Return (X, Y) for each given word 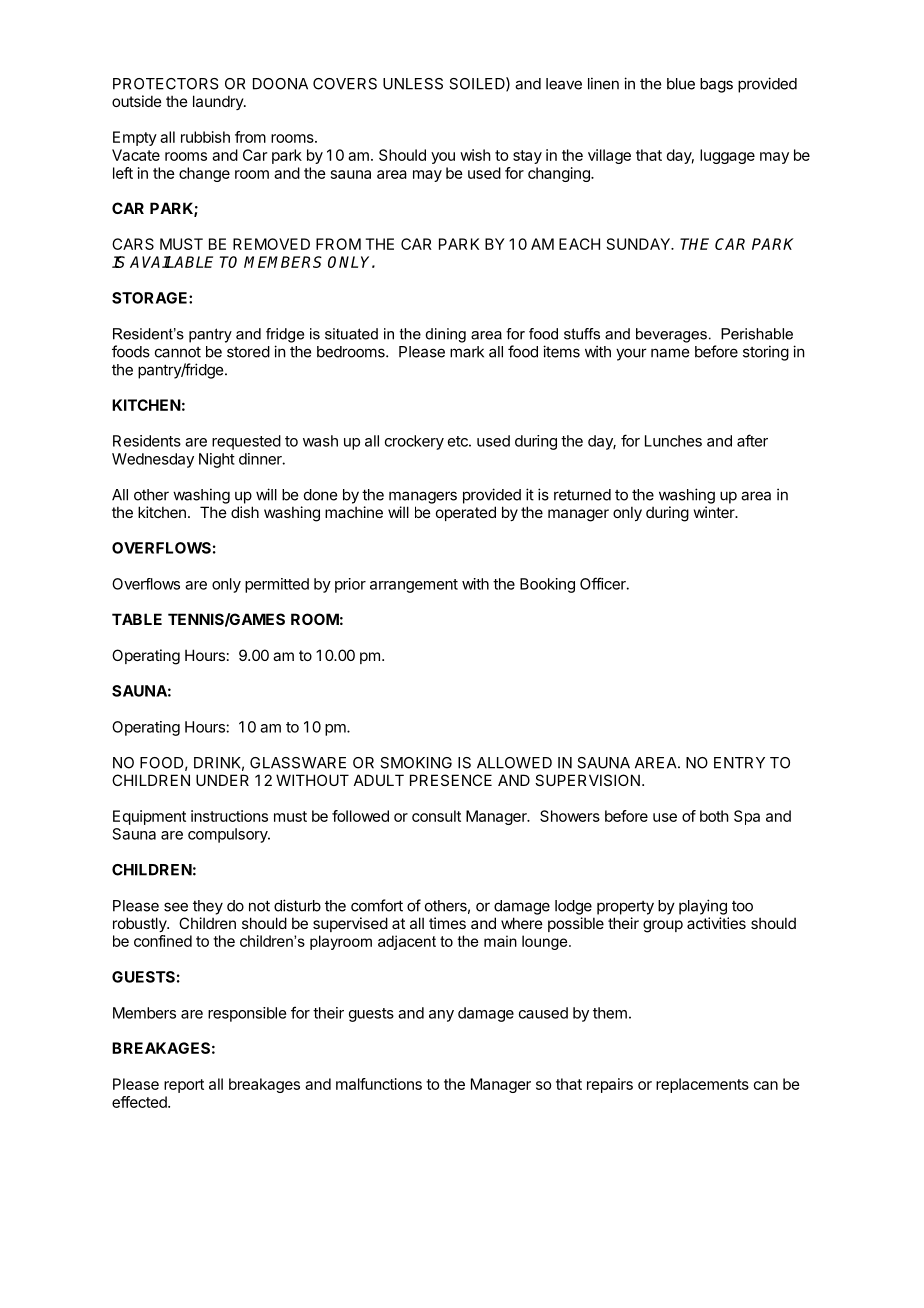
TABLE (137, 619)
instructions (229, 816)
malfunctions (379, 1084)
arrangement (414, 586)
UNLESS (413, 84)
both (714, 816)
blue (681, 84)
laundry (219, 102)
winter (715, 512)
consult (436, 816)
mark (467, 352)
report (184, 1086)
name (670, 353)
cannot (178, 352)
